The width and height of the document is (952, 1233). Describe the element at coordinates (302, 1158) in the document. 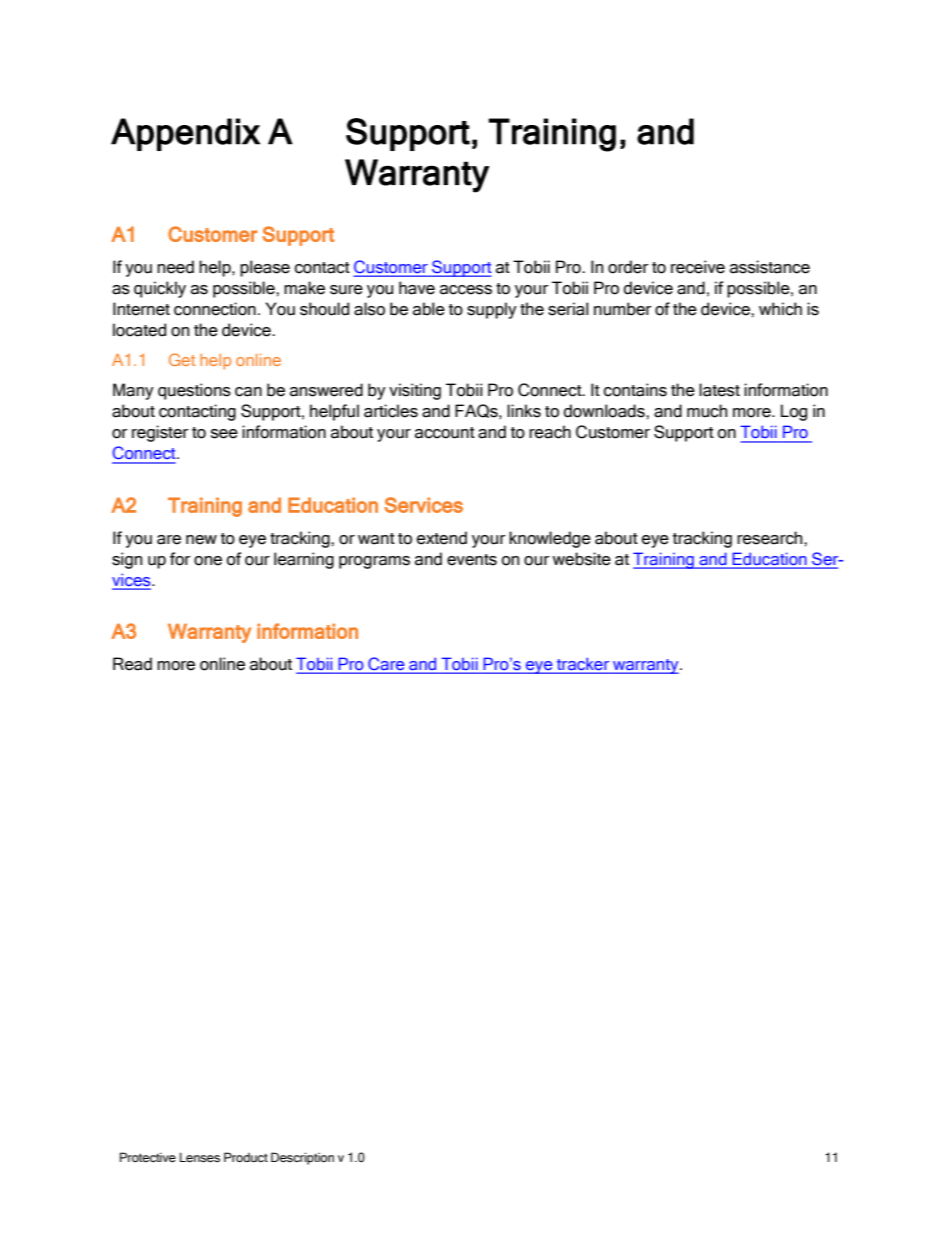

I see `Description` at that location.
